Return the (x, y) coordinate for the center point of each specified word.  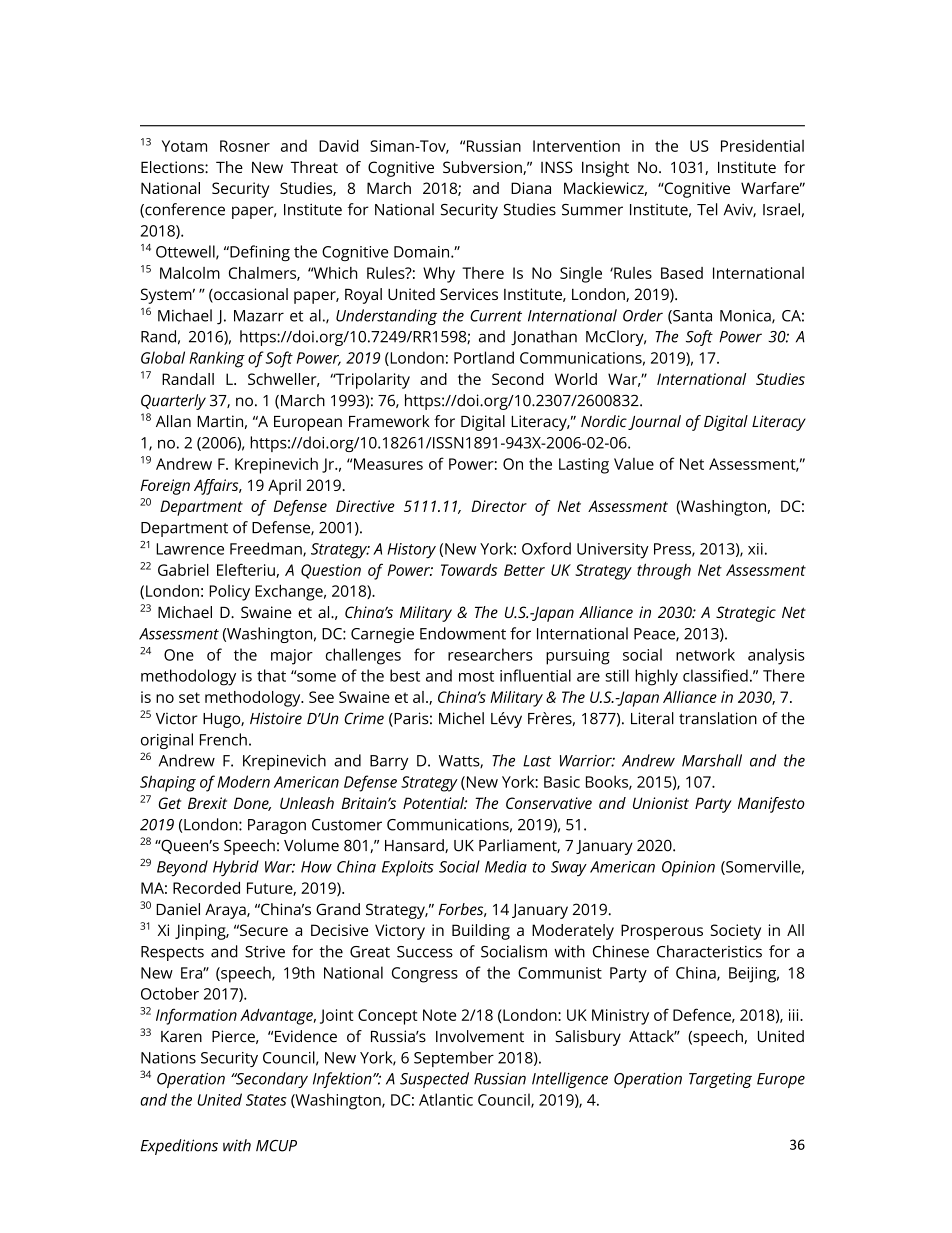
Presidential (762, 145)
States (266, 1100)
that (271, 675)
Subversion (483, 168)
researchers (490, 654)
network (705, 654)
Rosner (245, 146)
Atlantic (446, 1099)
